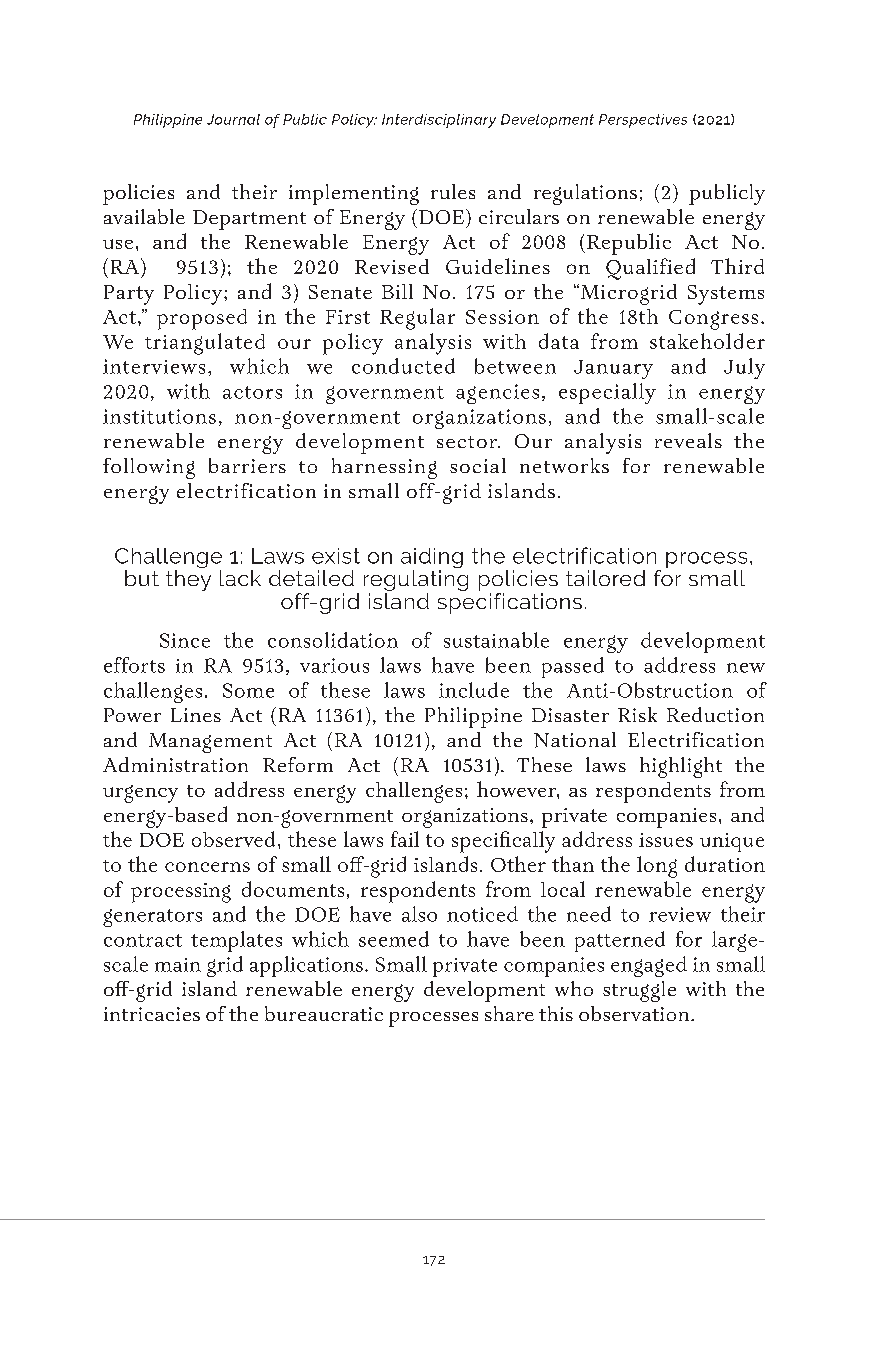 The image size is (896, 1345). What do you see at coordinates (643, 121) in the image?
I see `Perspectives` at bounding box center [643, 121].
